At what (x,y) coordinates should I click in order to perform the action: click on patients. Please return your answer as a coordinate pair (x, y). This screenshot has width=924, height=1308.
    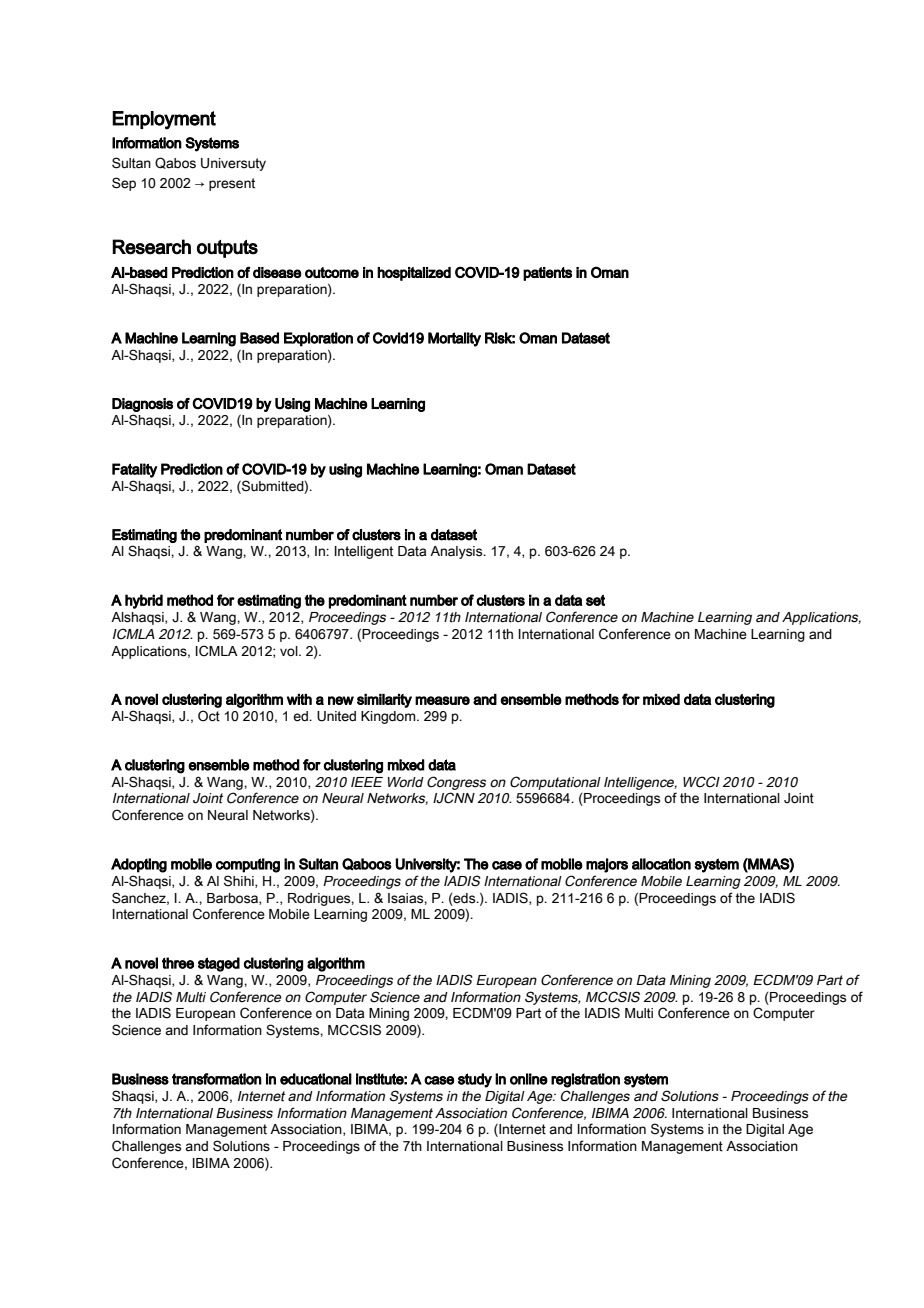
    Looking at the image, I should click on (547, 274).
